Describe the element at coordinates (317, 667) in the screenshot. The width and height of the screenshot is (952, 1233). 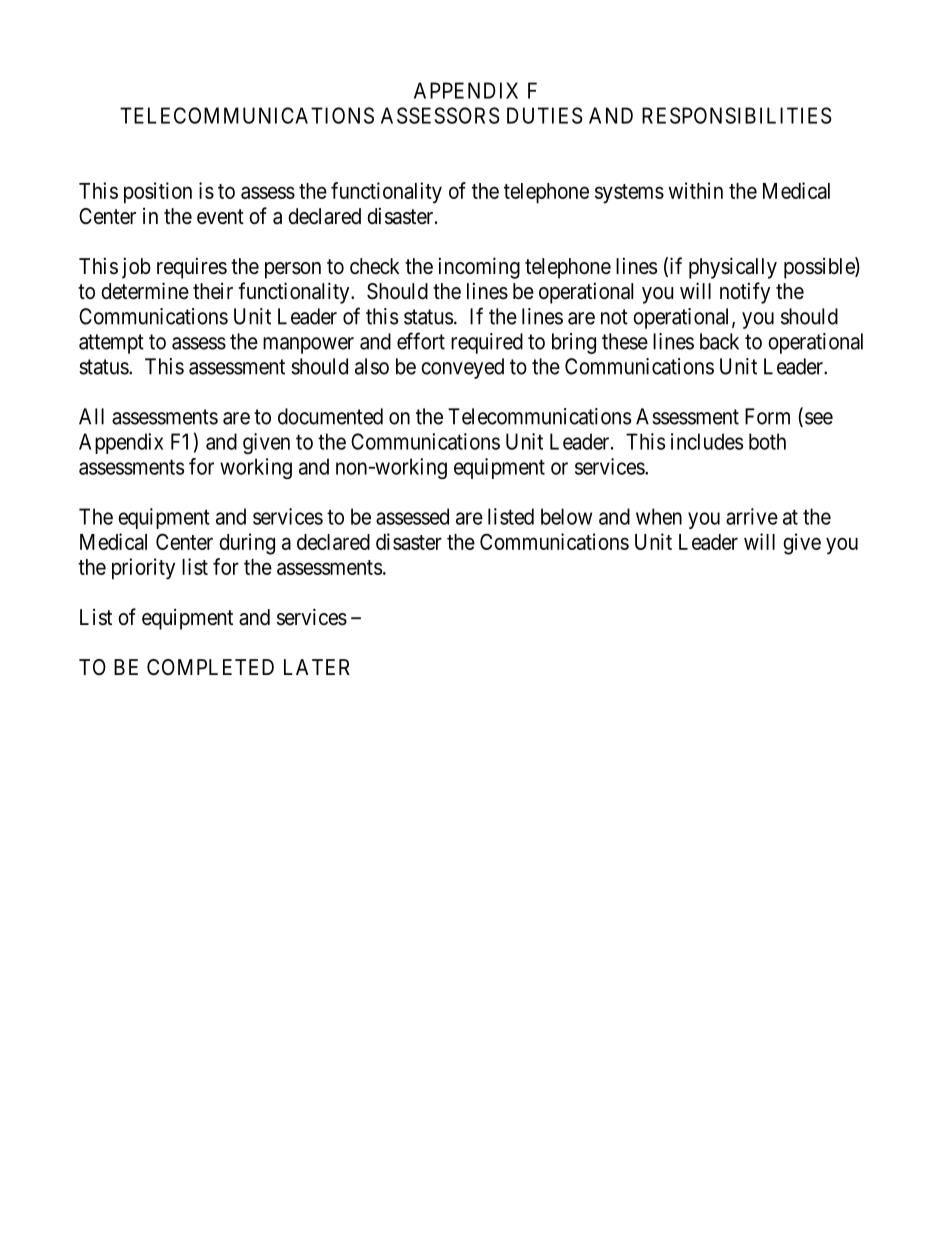
I see `LATER` at that location.
